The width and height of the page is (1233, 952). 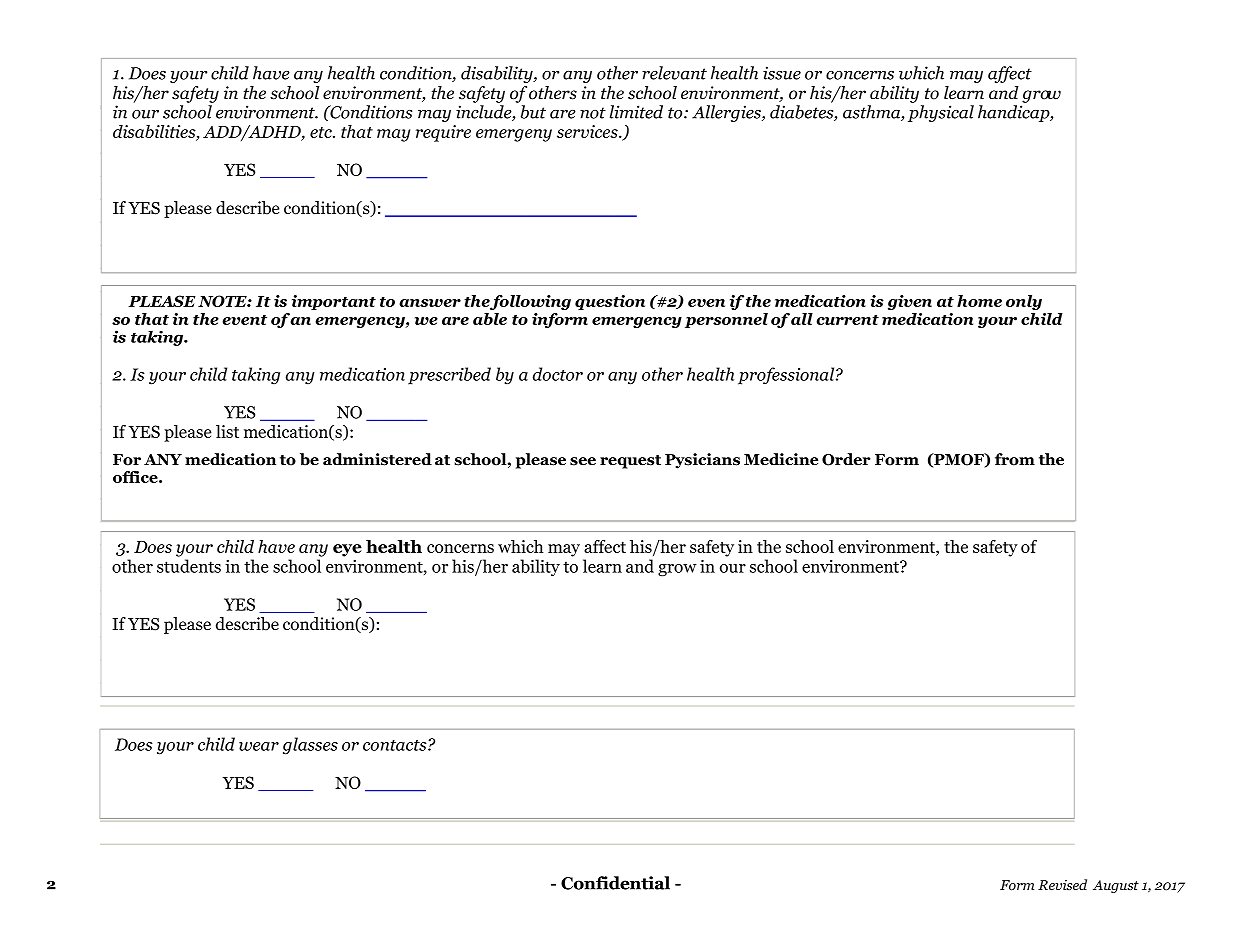 What do you see at coordinates (615, 883) in the page?
I see `Confidential` at bounding box center [615, 883].
